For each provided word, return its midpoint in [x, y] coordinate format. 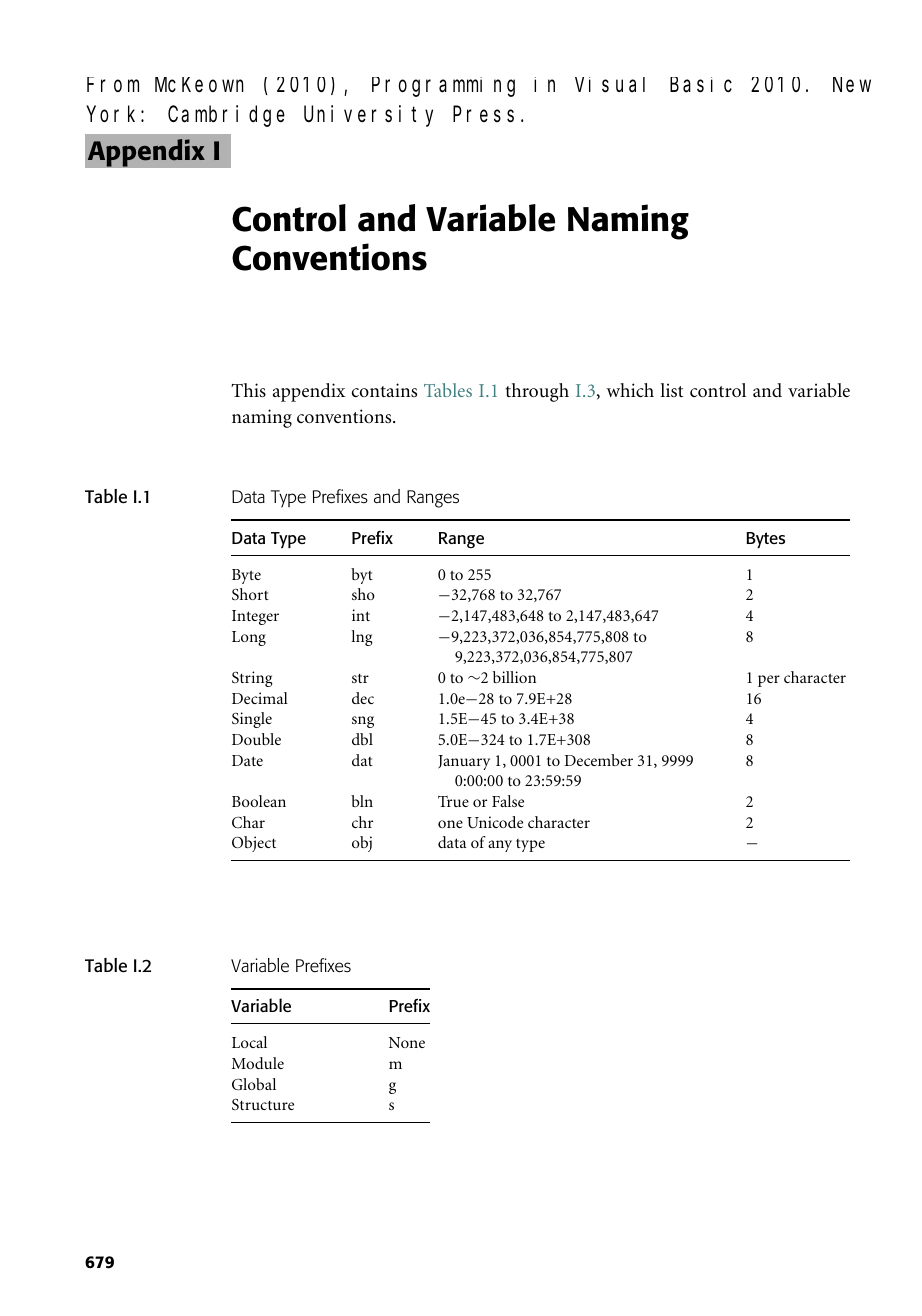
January [464, 762]
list [671, 390]
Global [254, 1084]
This [248, 390]
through [537, 392]
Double [256, 739]
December [599, 760]
